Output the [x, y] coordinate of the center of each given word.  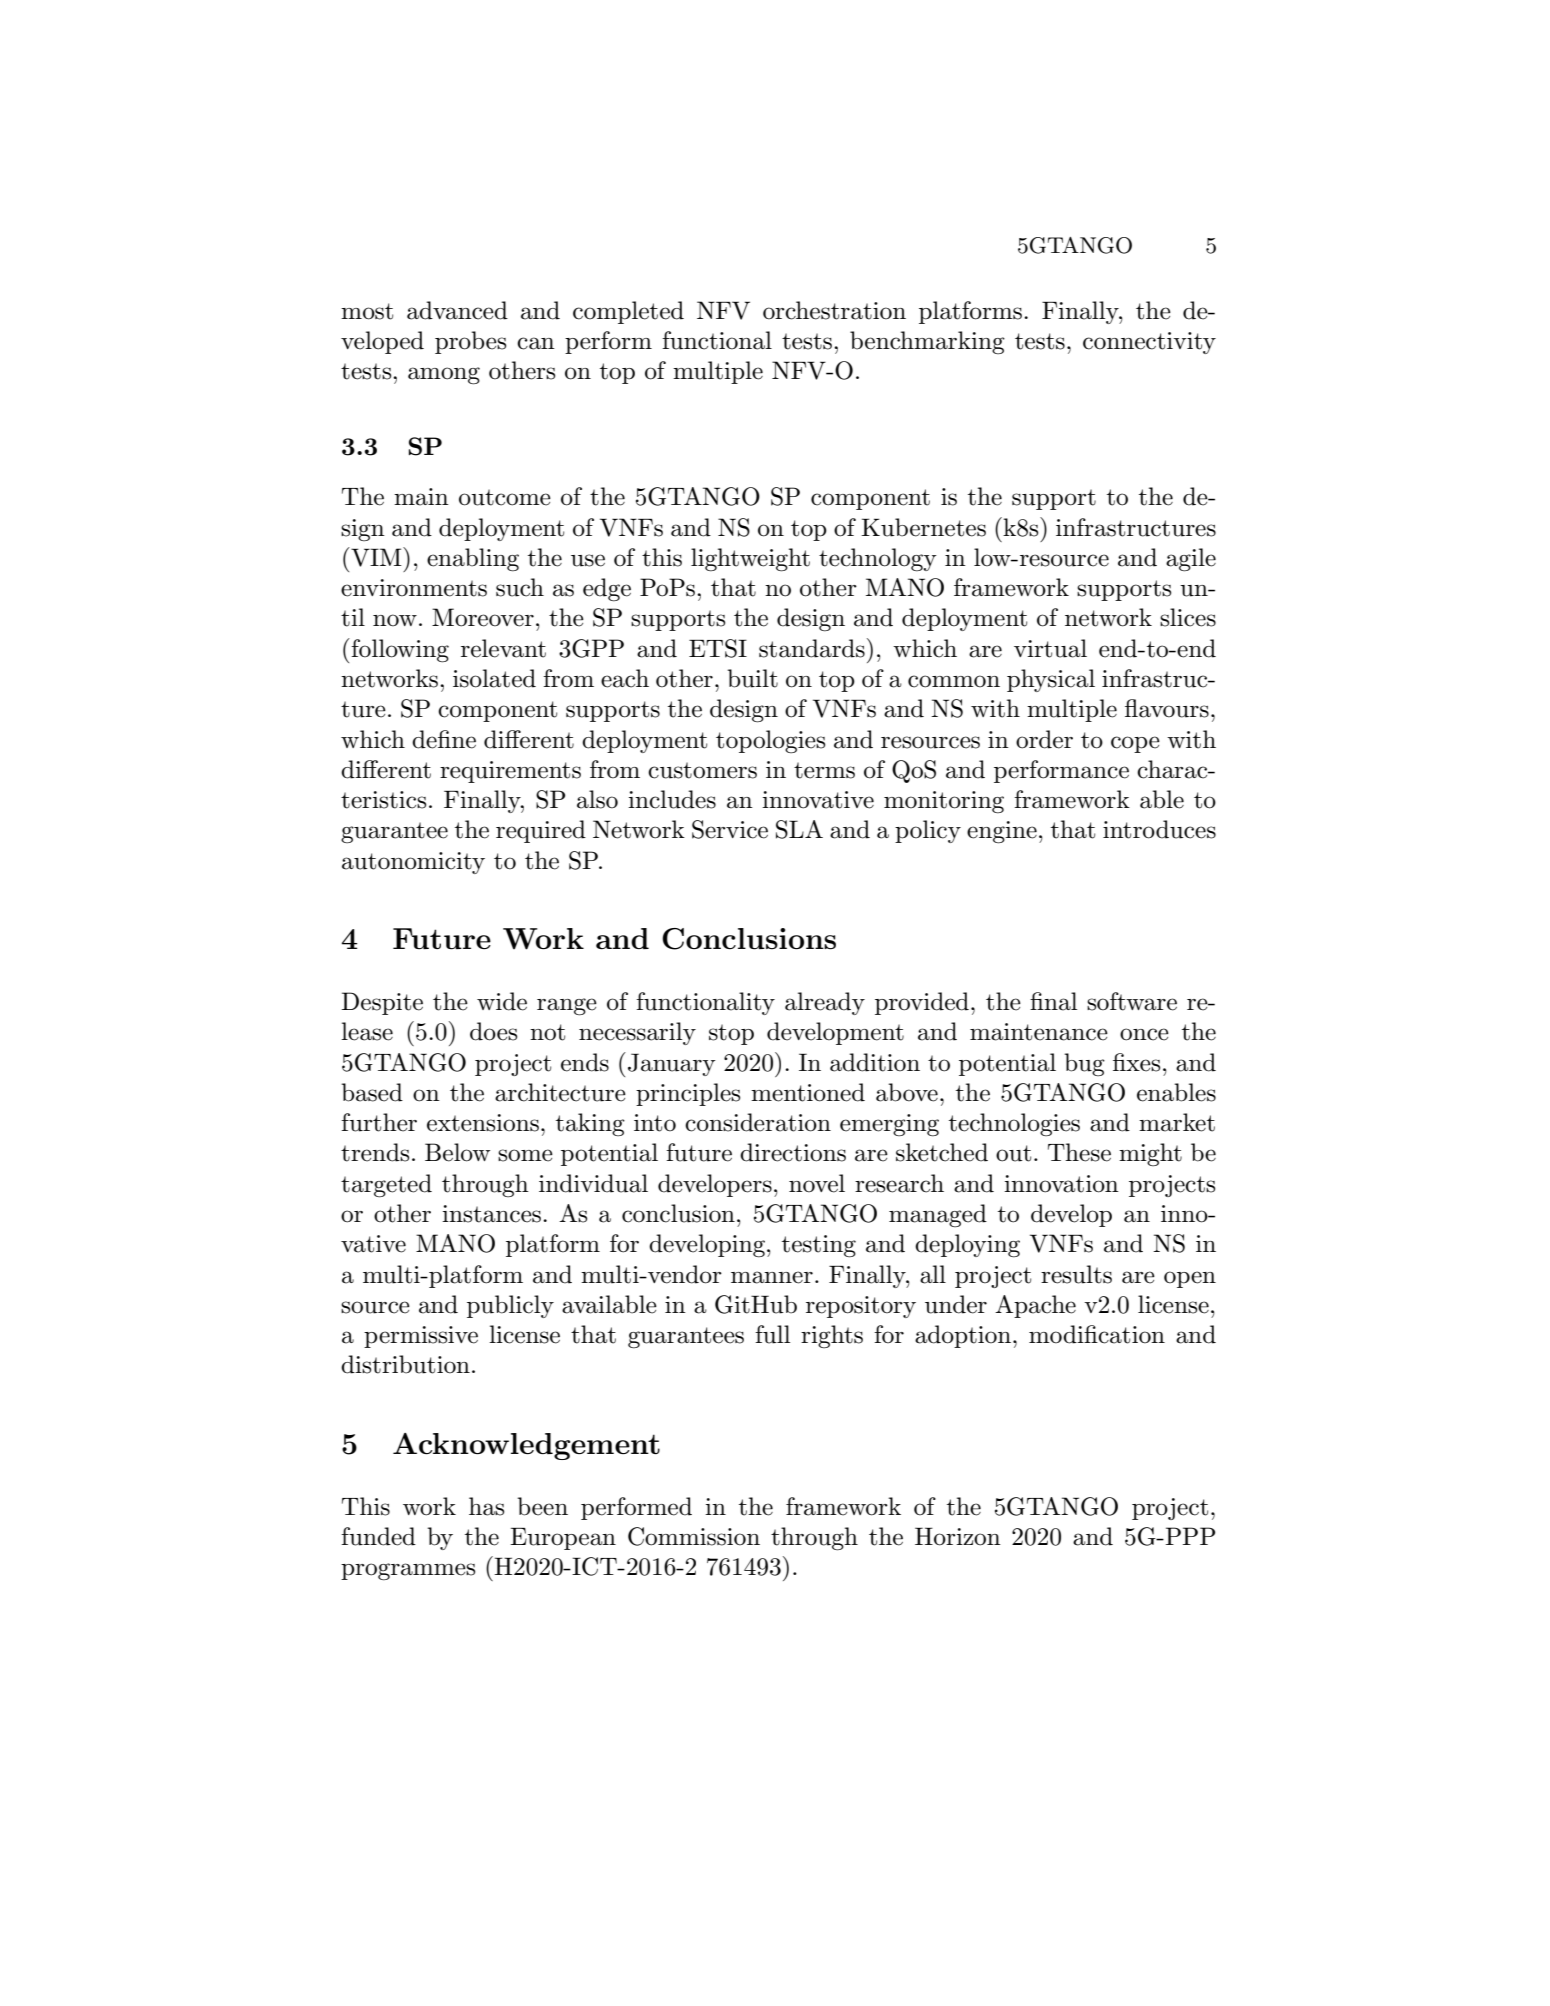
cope [1135, 744]
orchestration [834, 310]
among [444, 376]
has [486, 1506]
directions [793, 1152]
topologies [770, 741]
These [1079, 1152]
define [444, 739]
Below [457, 1152]
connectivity [1149, 343]
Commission [694, 1536]
